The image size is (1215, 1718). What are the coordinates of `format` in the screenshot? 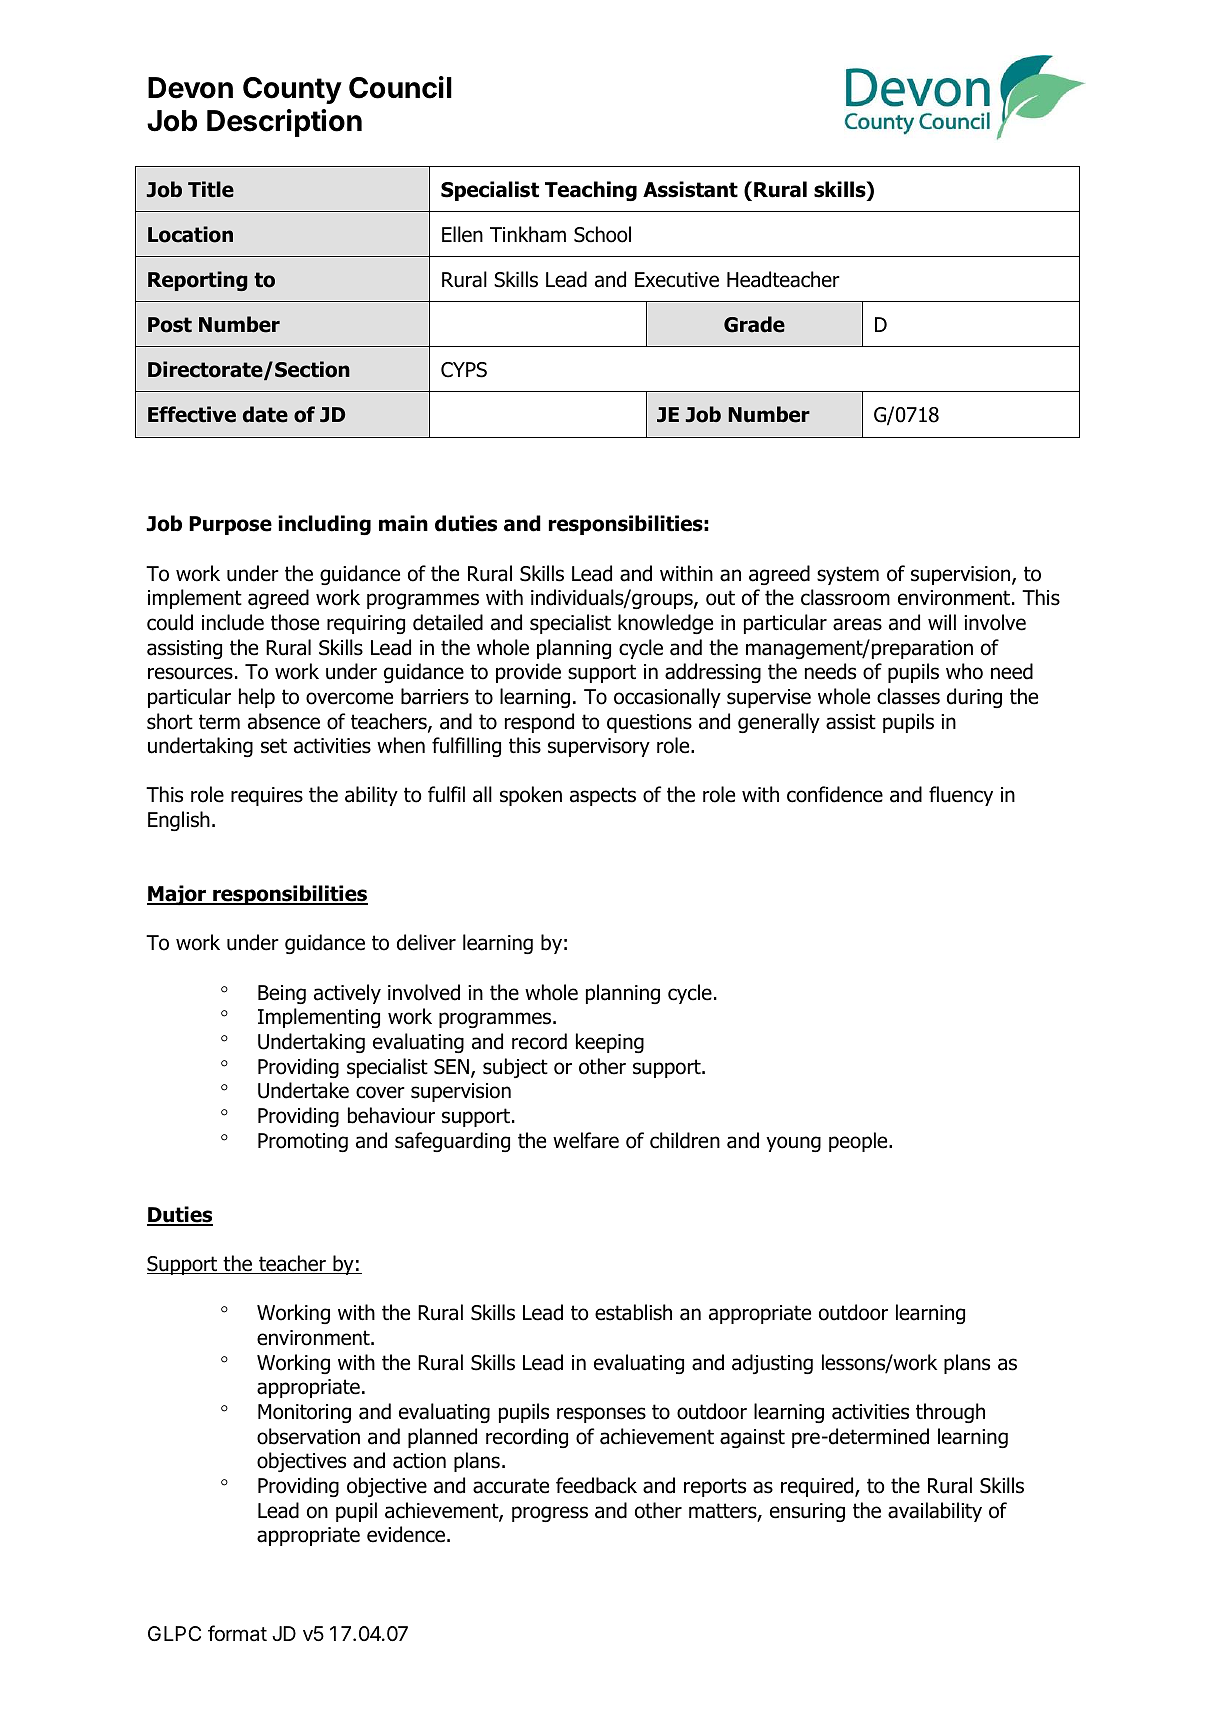 It's located at (237, 1633).
